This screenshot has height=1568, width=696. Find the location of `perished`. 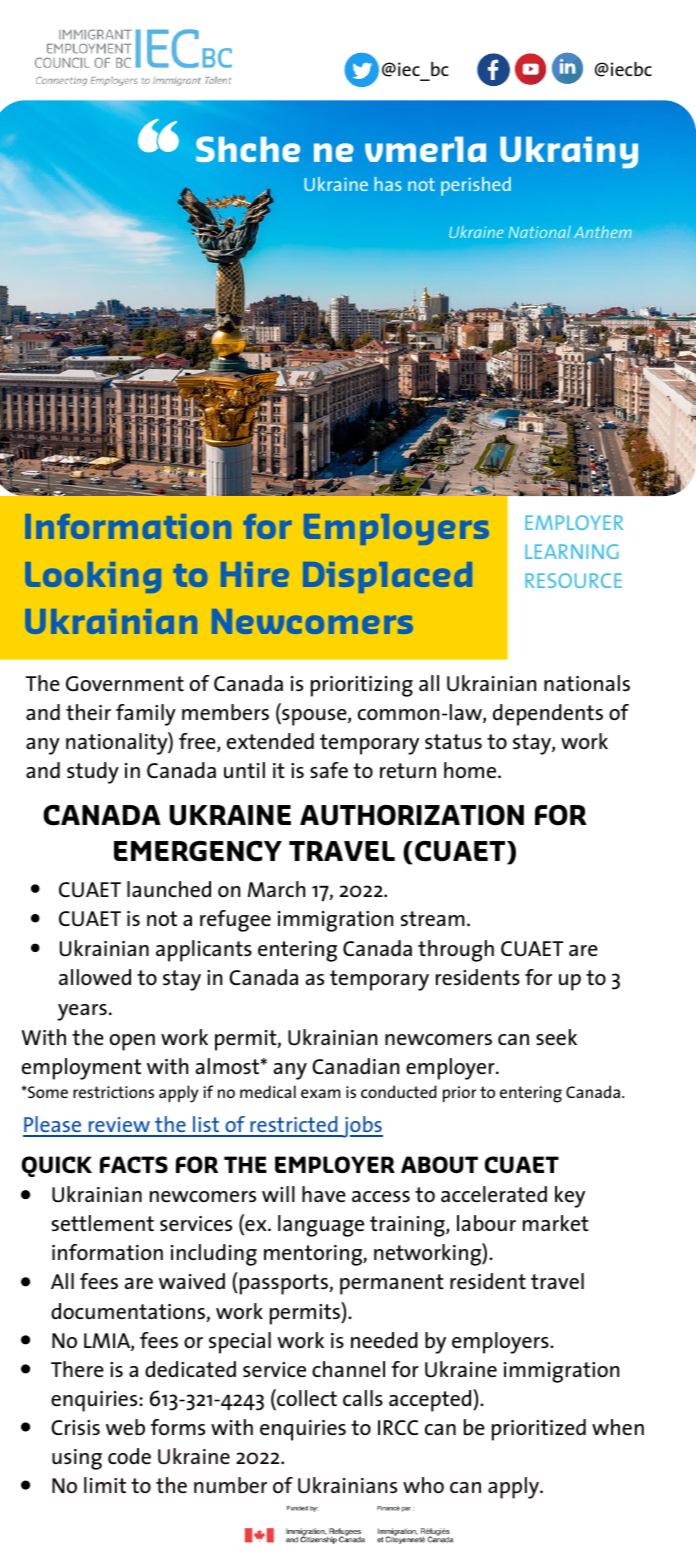

perished is located at coordinates (476, 186).
